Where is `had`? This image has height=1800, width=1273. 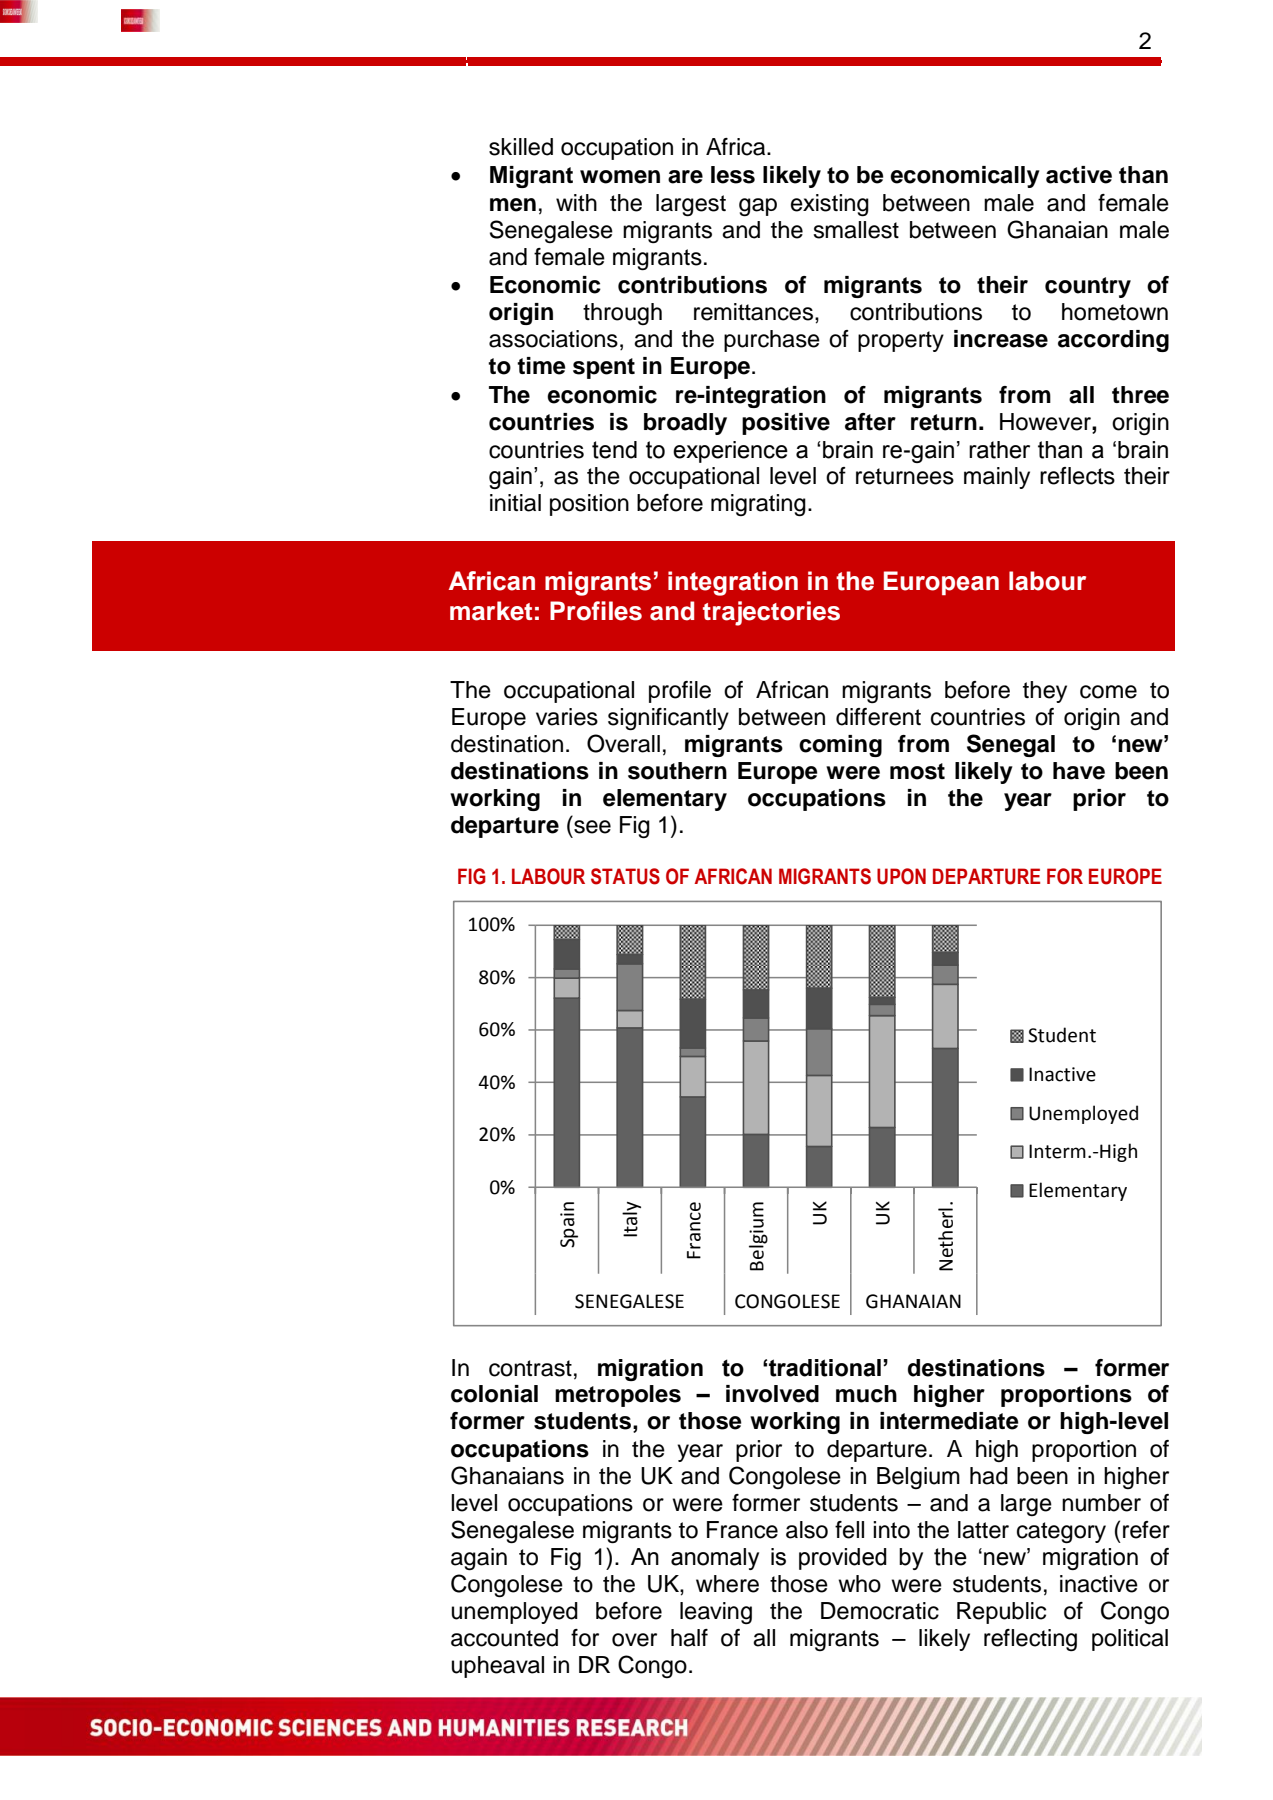
had is located at coordinates (989, 1476).
